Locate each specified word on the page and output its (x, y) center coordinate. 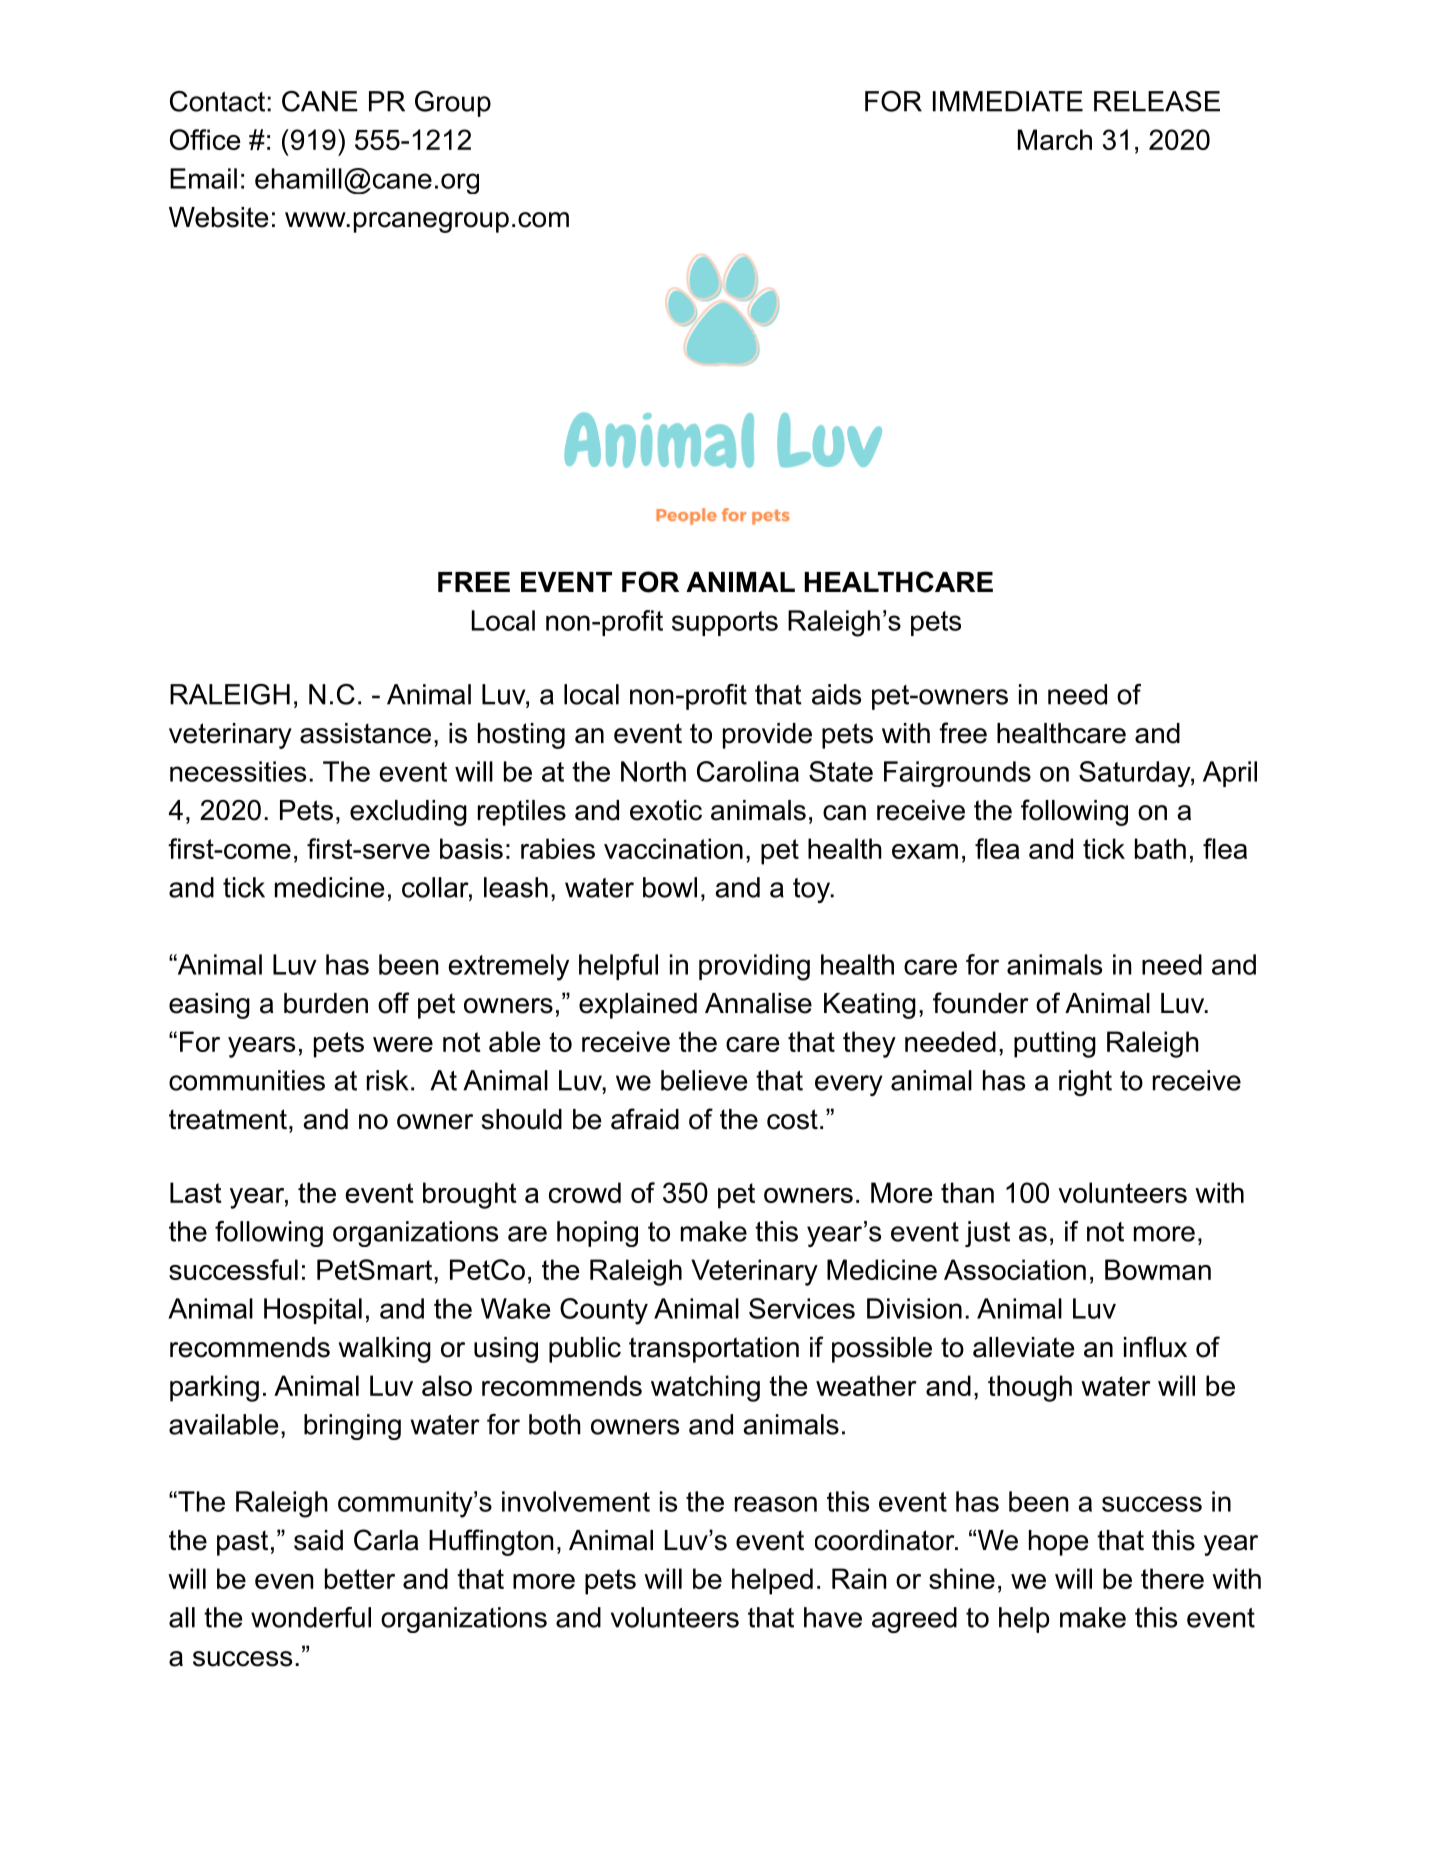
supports (725, 623)
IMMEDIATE (1008, 101)
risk (387, 1080)
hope (1058, 1543)
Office (205, 139)
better (360, 1578)
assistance (365, 733)
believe (704, 1080)
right (1085, 1083)
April (1230, 774)
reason (776, 1504)
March (1055, 139)
